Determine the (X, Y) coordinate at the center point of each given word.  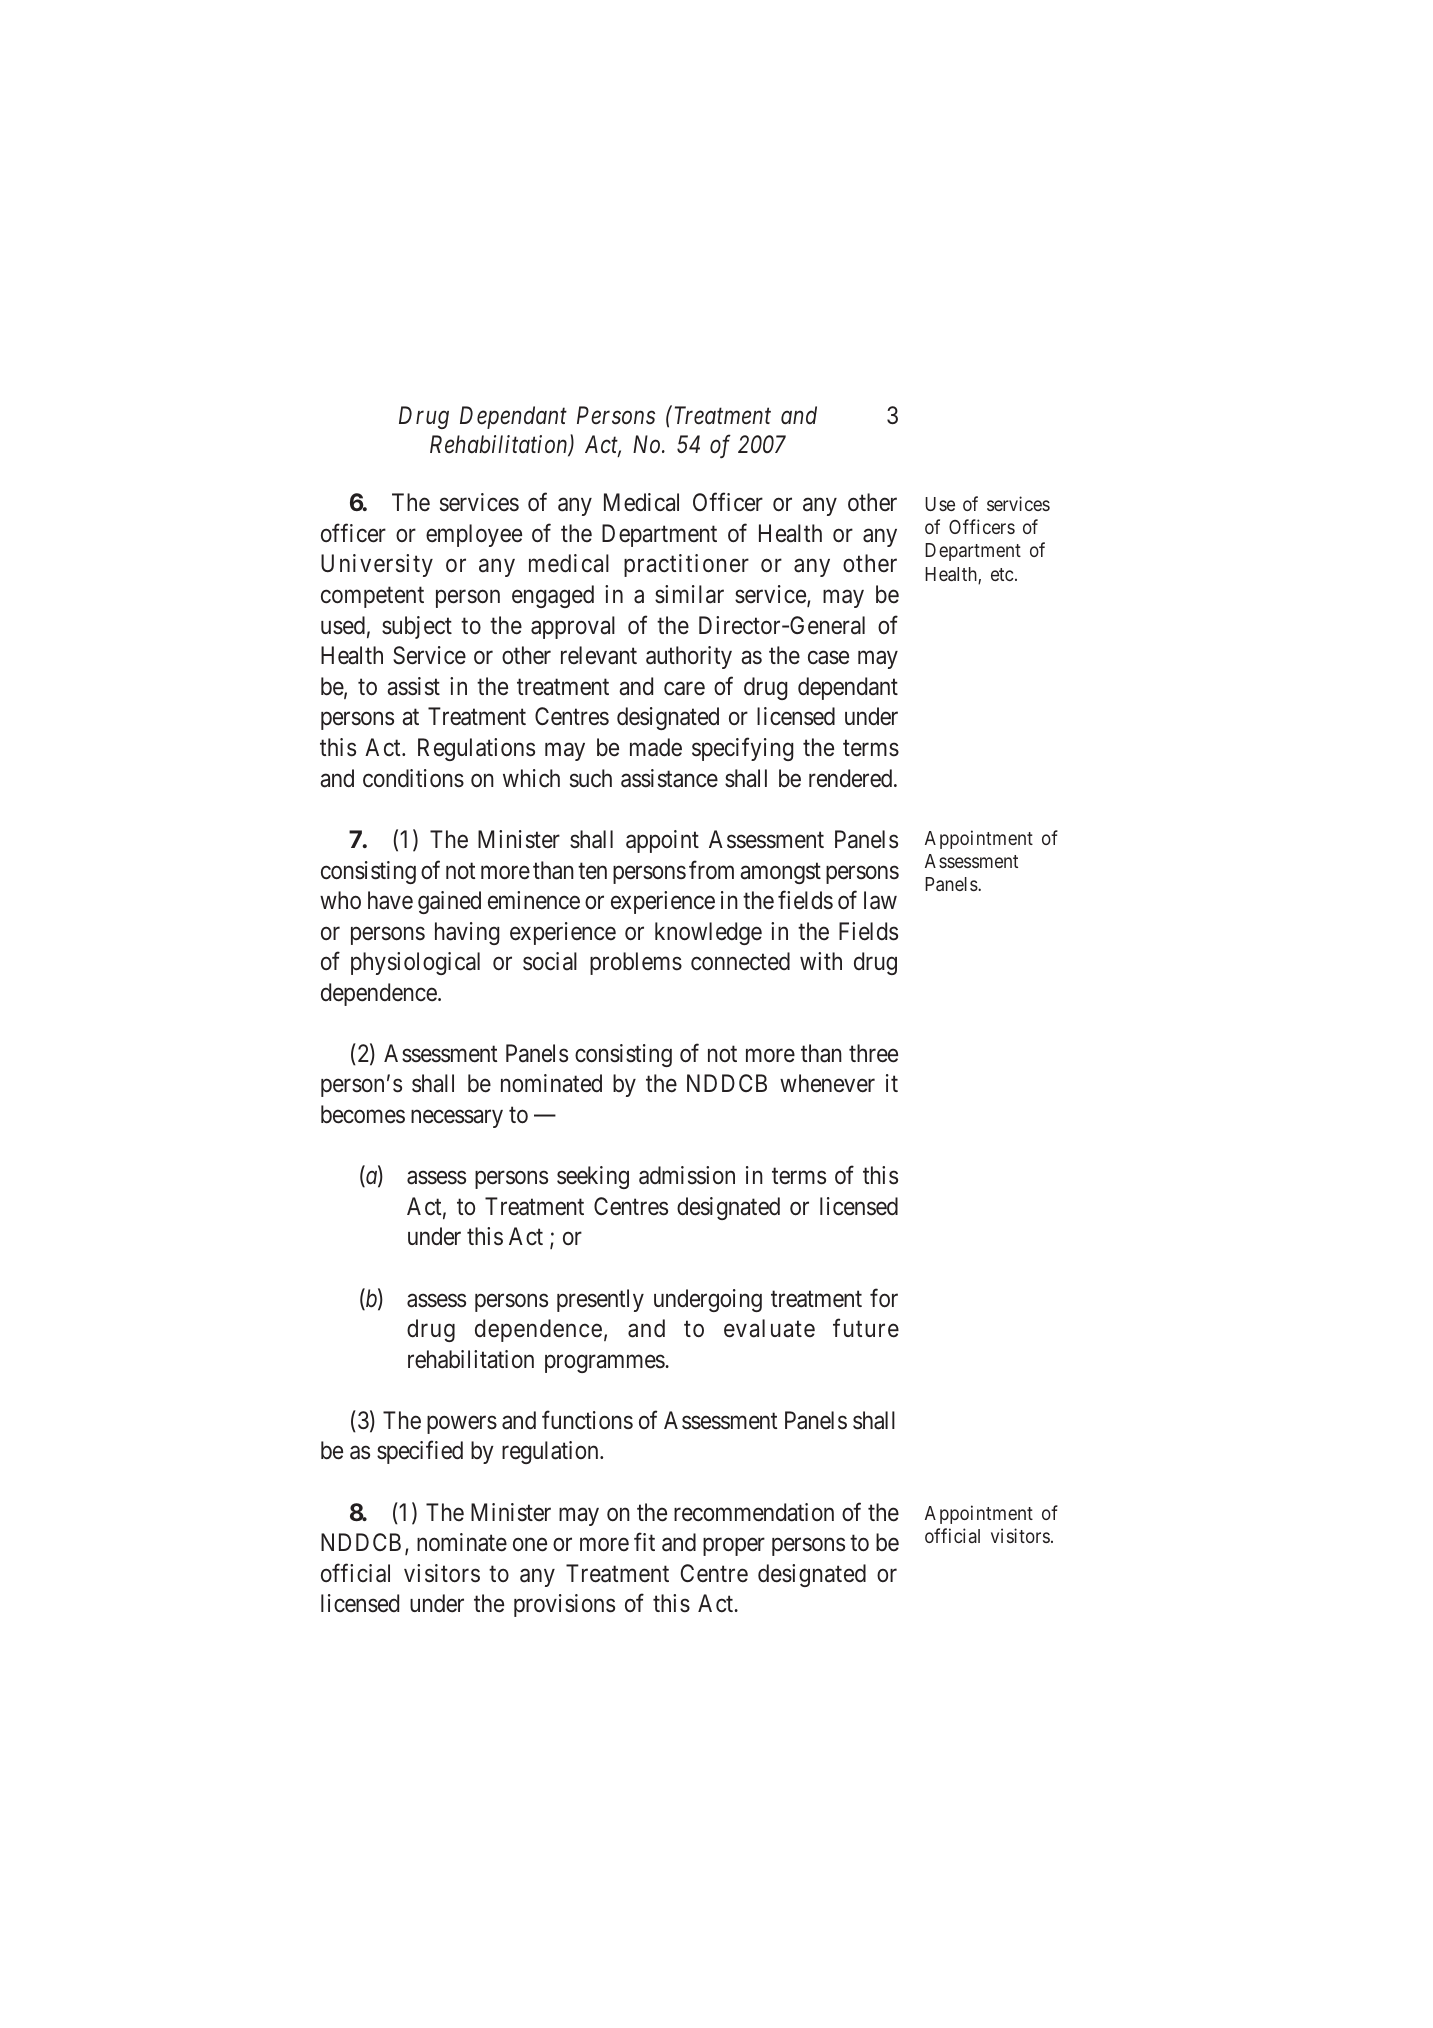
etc (1002, 574)
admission (687, 1175)
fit (644, 1542)
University (377, 565)
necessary (457, 1119)
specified (420, 1452)
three (873, 1053)
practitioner (686, 565)
